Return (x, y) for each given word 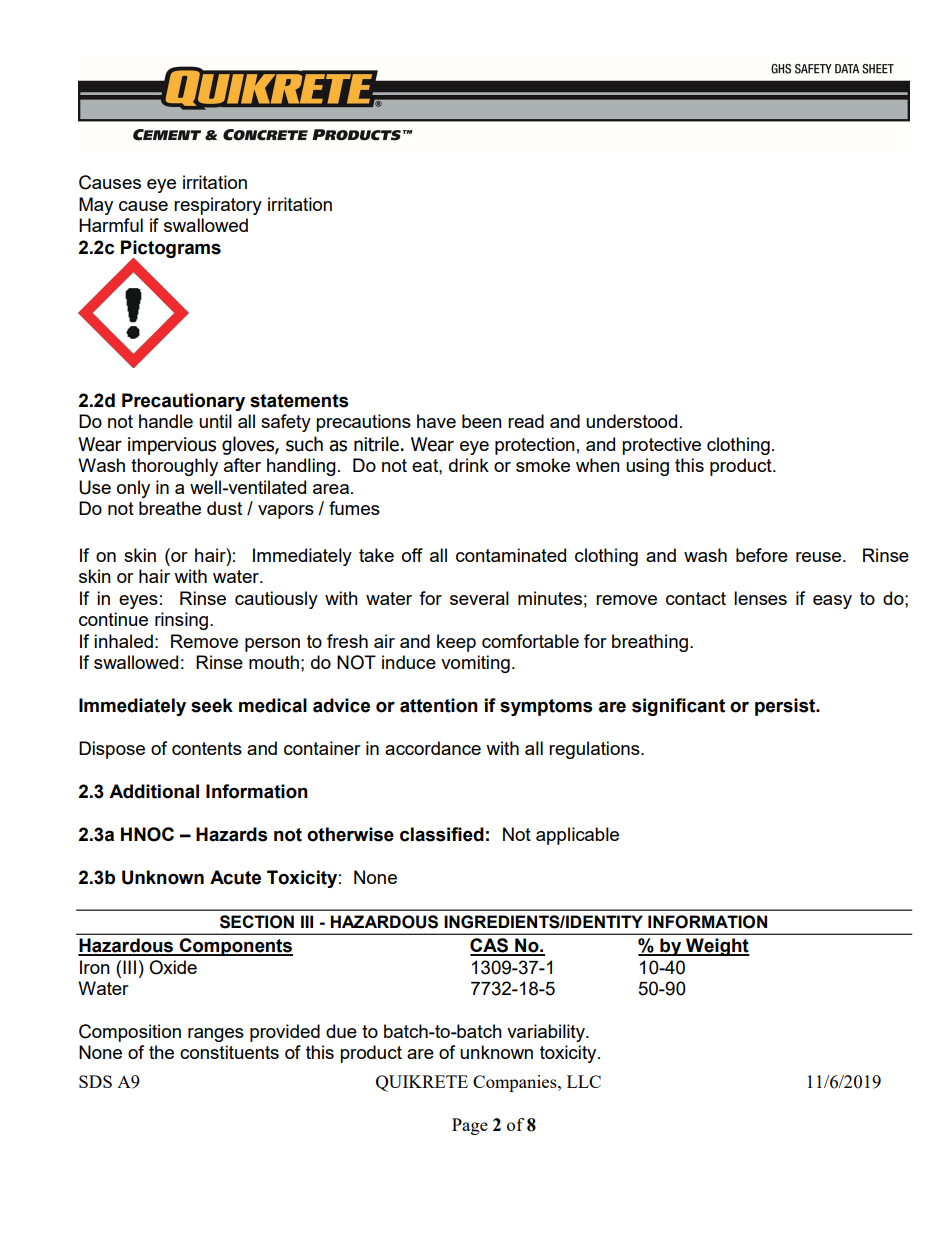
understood (631, 421)
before (762, 555)
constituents (229, 1052)
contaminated (511, 555)
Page (470, 1126)
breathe (170, 508)
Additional (154, 791)
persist (786, 707)
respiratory (218, 206)
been (482, 421)
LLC (584, 1081)
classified (442, 834)
